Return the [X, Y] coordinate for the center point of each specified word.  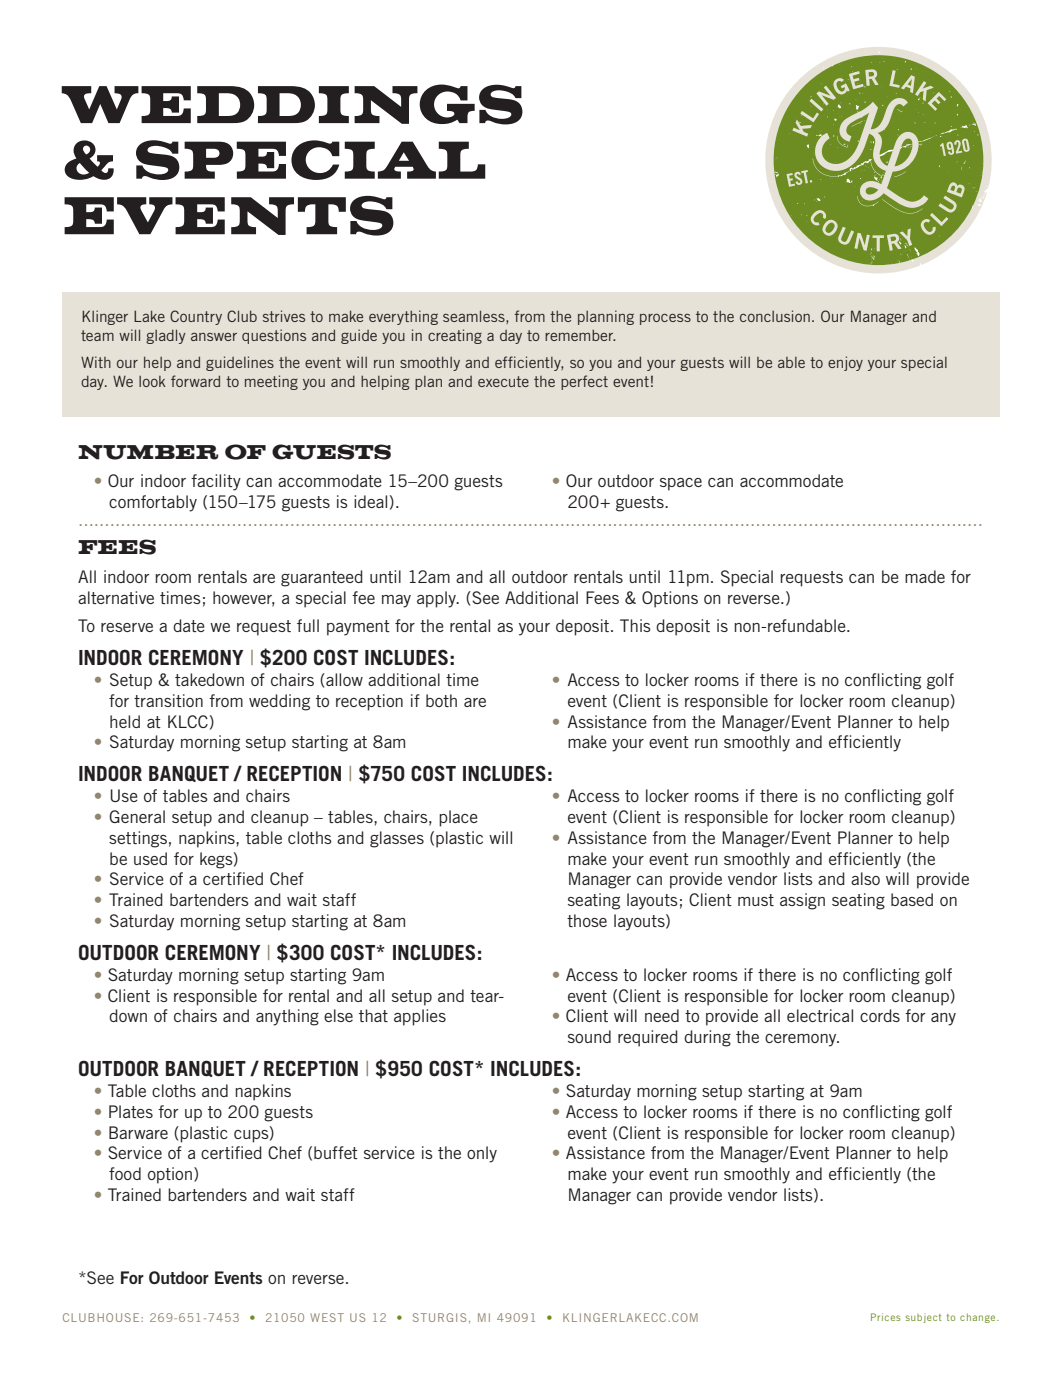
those [587, 920]
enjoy [845, 363]
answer [214, 336]
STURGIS [439, 1317]
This [635, 625]
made [925, 576]
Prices [886, 1317]
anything [287, 1017]
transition [168, 700]
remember [580, 335]
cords [880, 1015]
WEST [327, 1317]
